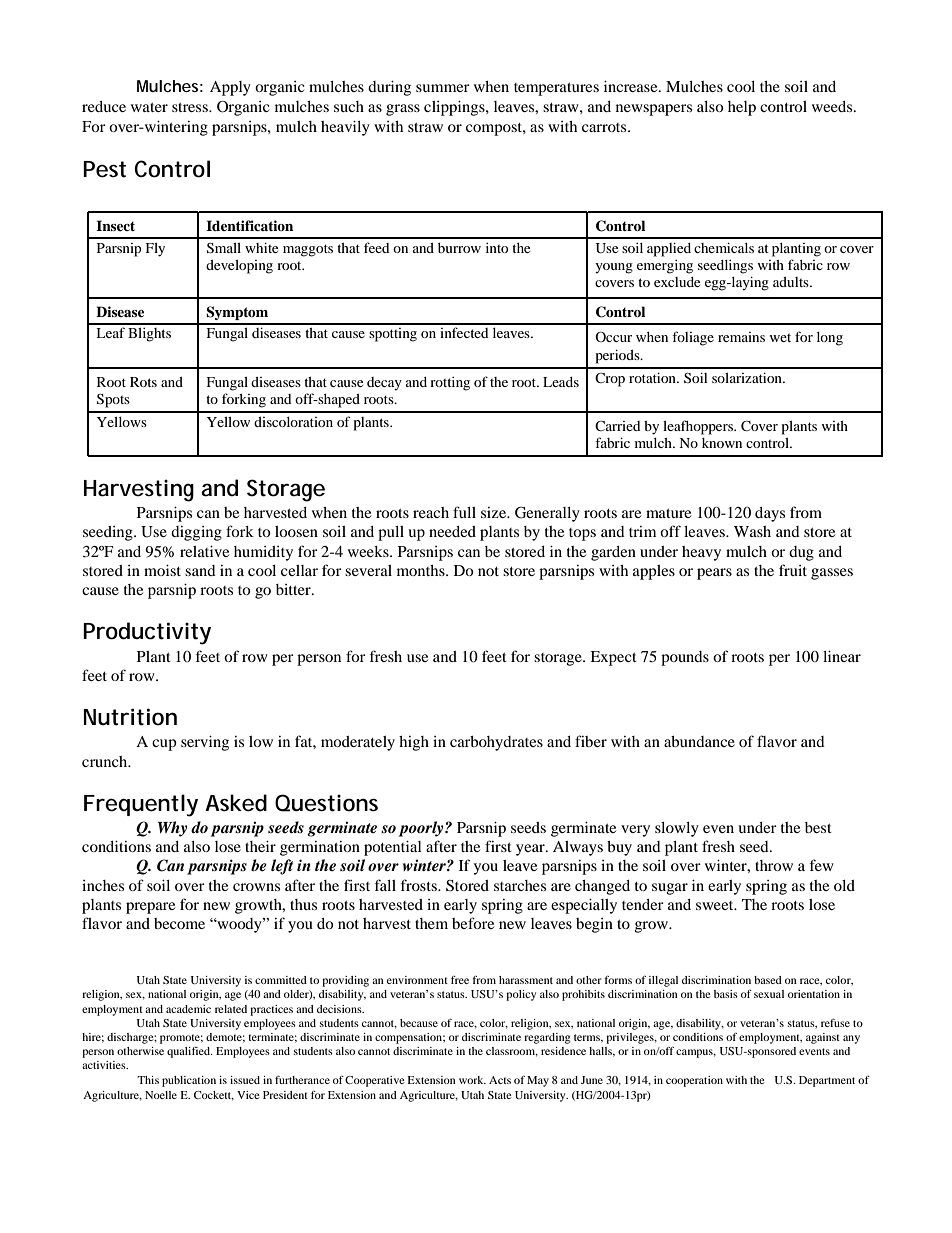  I want to click on abundance, so click(699, 741).
